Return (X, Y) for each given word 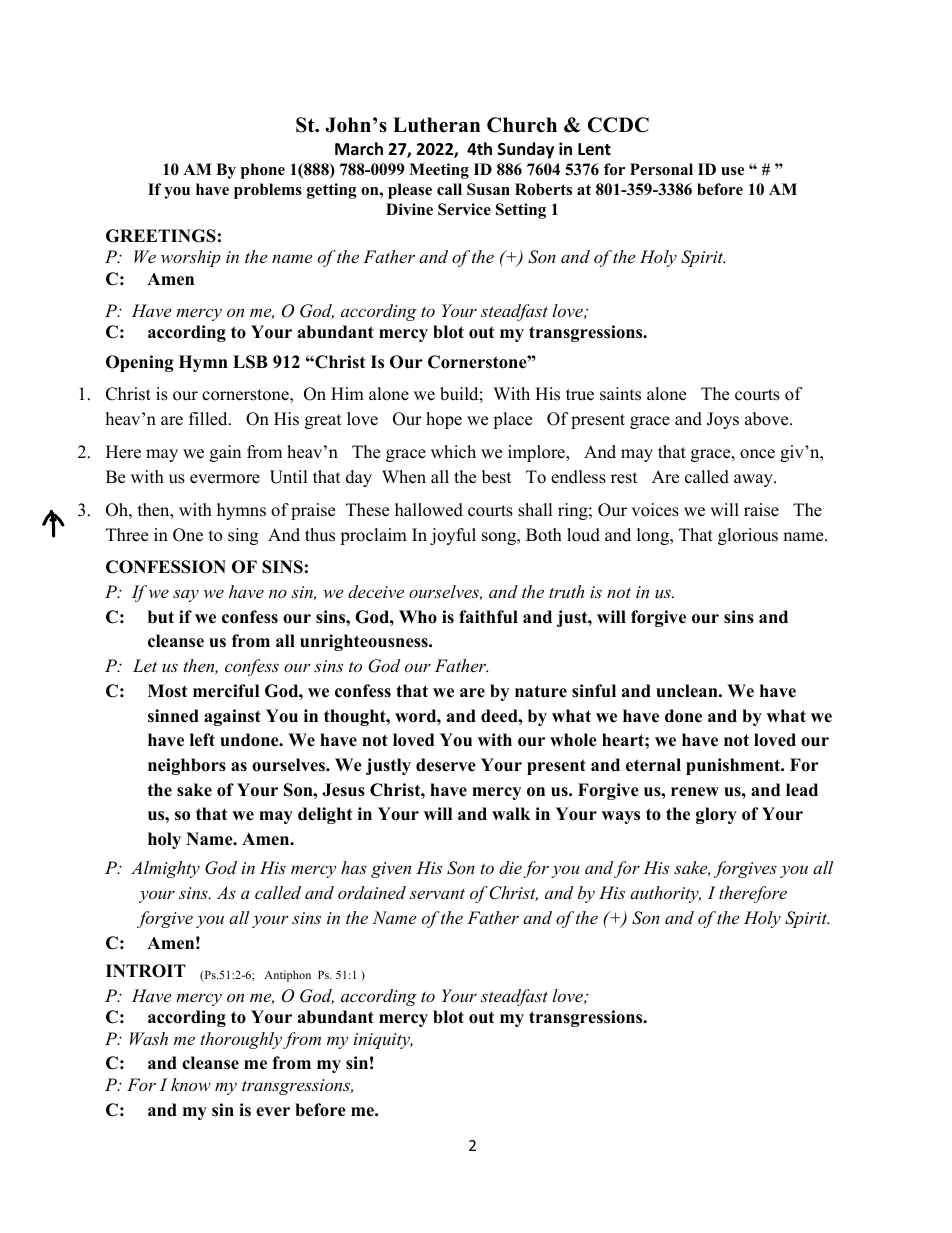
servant (437, 894)
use (732, 171)
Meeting (439, 171)
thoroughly (241, 1040)
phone (263, 171)
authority (665, 894)
